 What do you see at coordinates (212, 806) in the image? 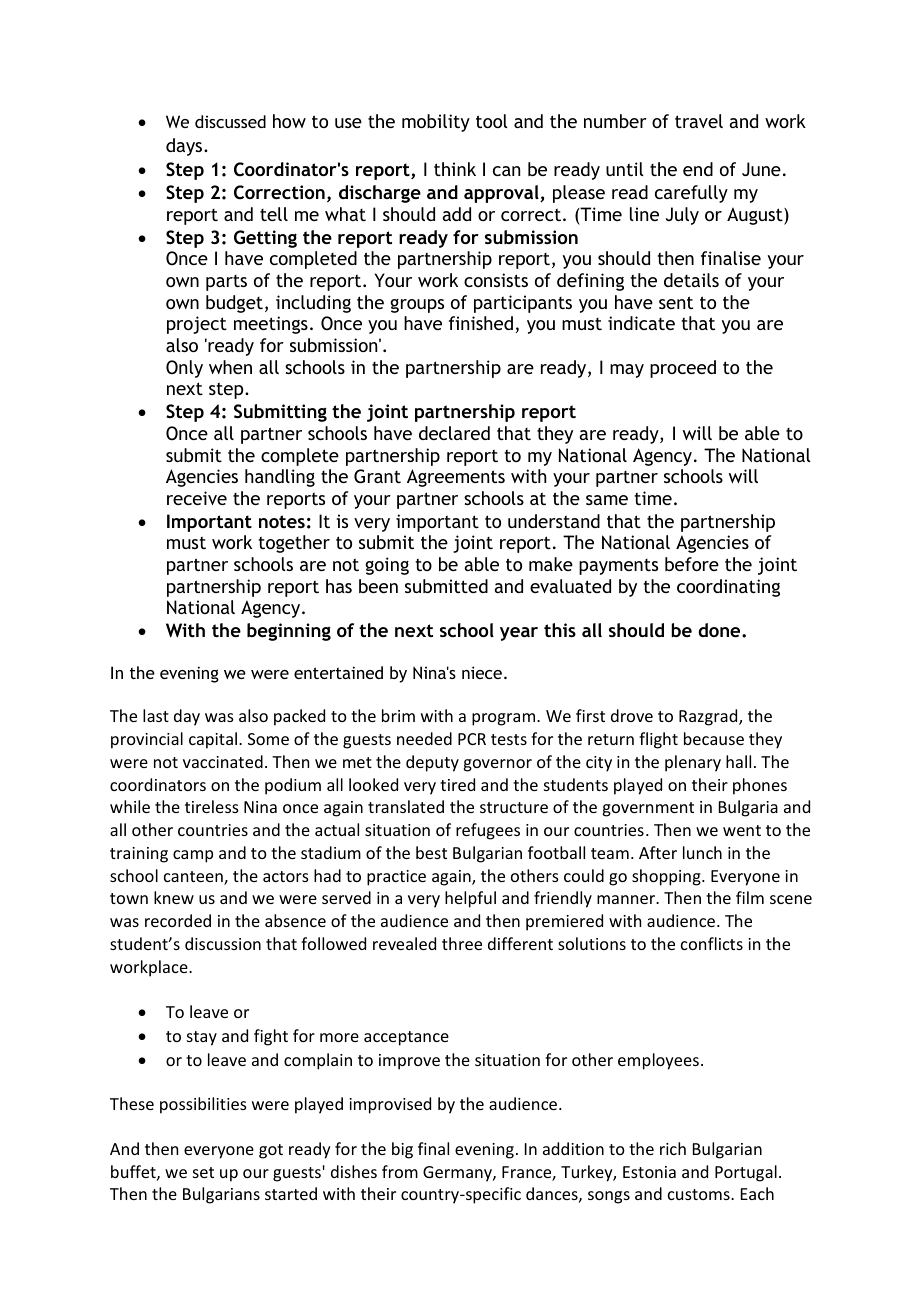
I see `tireless` at bounding box center [212, 806].
